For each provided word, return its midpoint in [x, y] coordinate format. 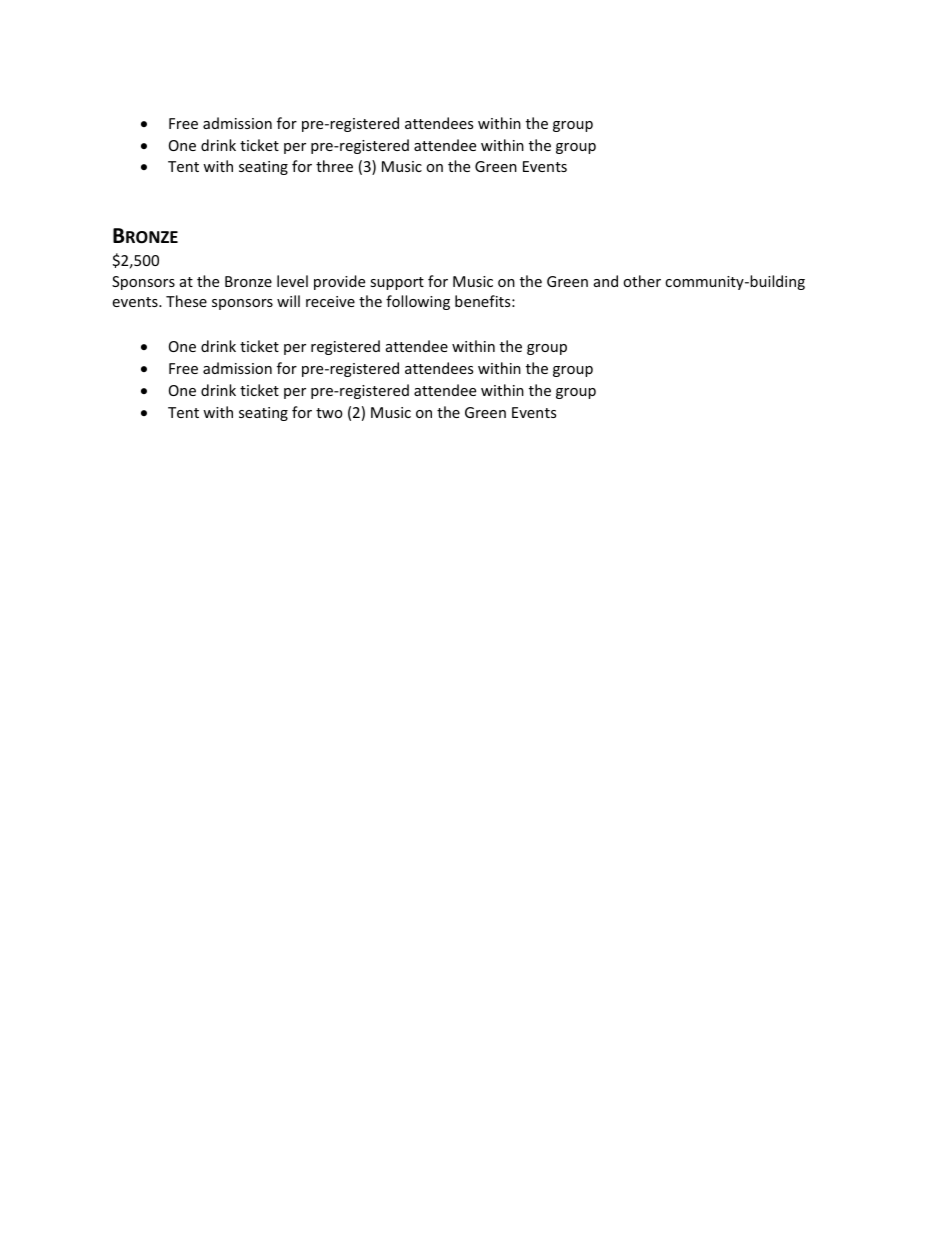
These [186, 301]
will [288, 301]
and [606, 281]
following [418, 302]
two [329, 413]
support [397, 283]
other [642, 281]
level [292, 281]
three [334, 166]
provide [339, 282]
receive [330, 301]
